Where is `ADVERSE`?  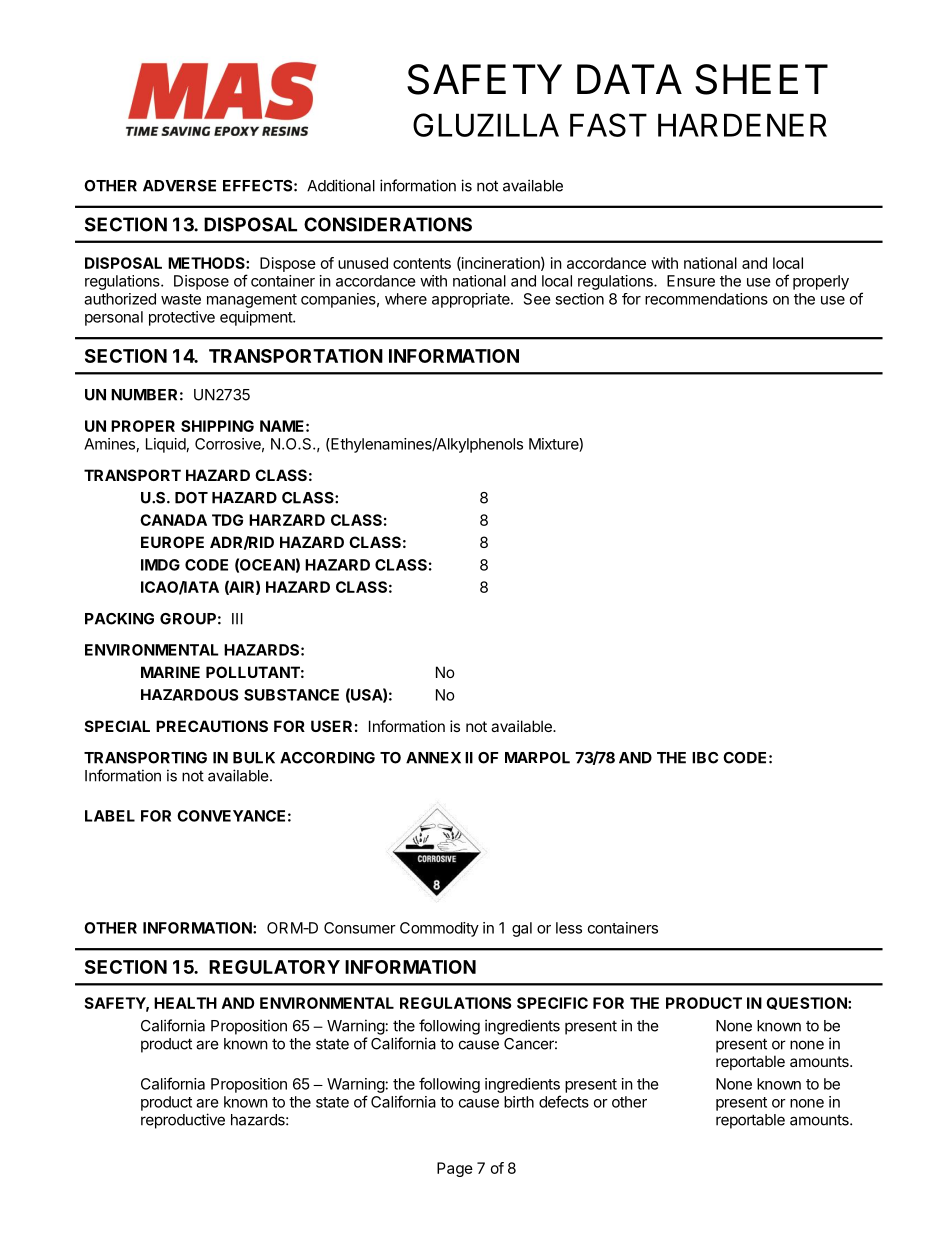 ADVERSE is located at coordinates (179, 186).
